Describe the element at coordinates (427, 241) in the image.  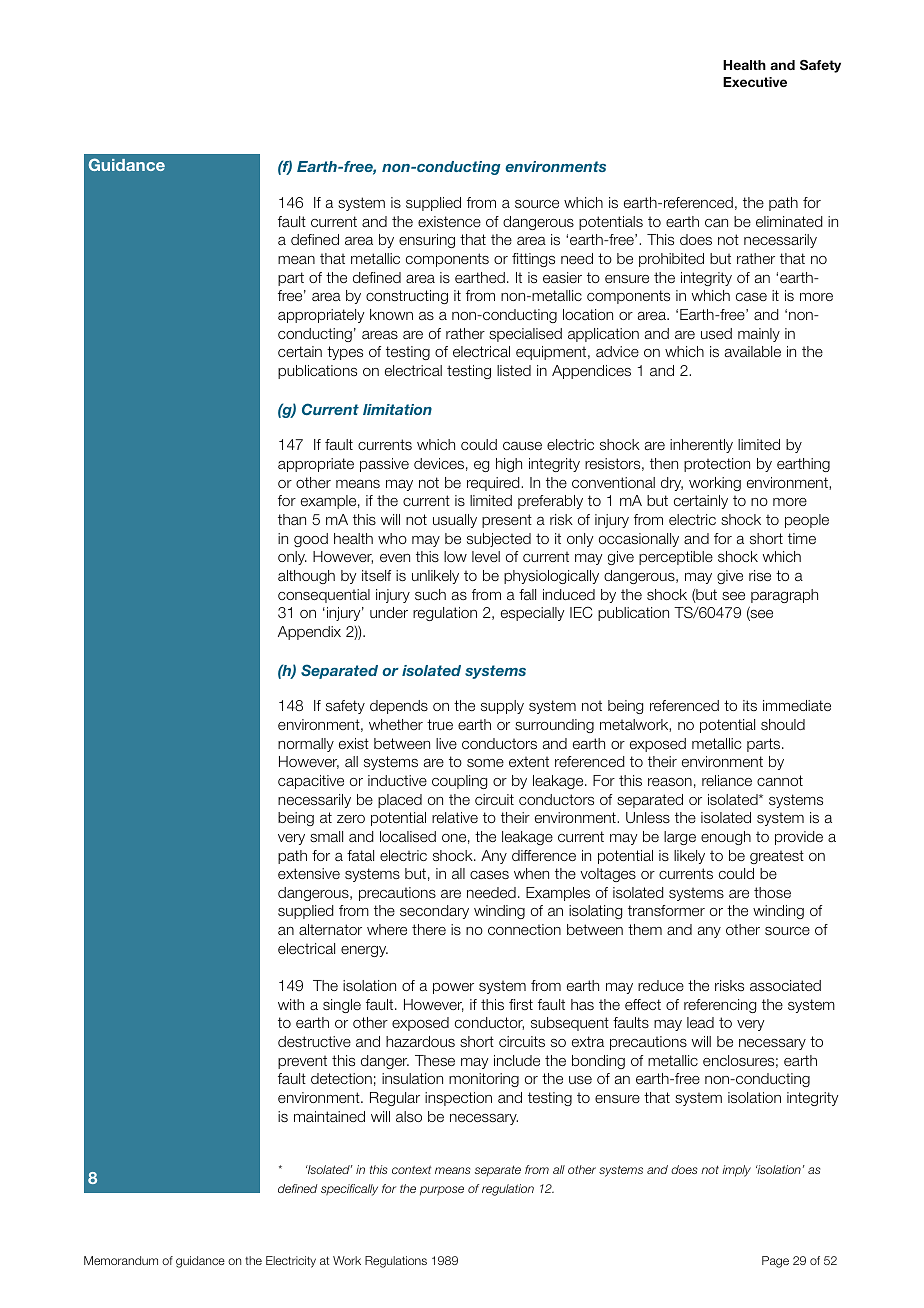
I see `ensuring` at that location.
